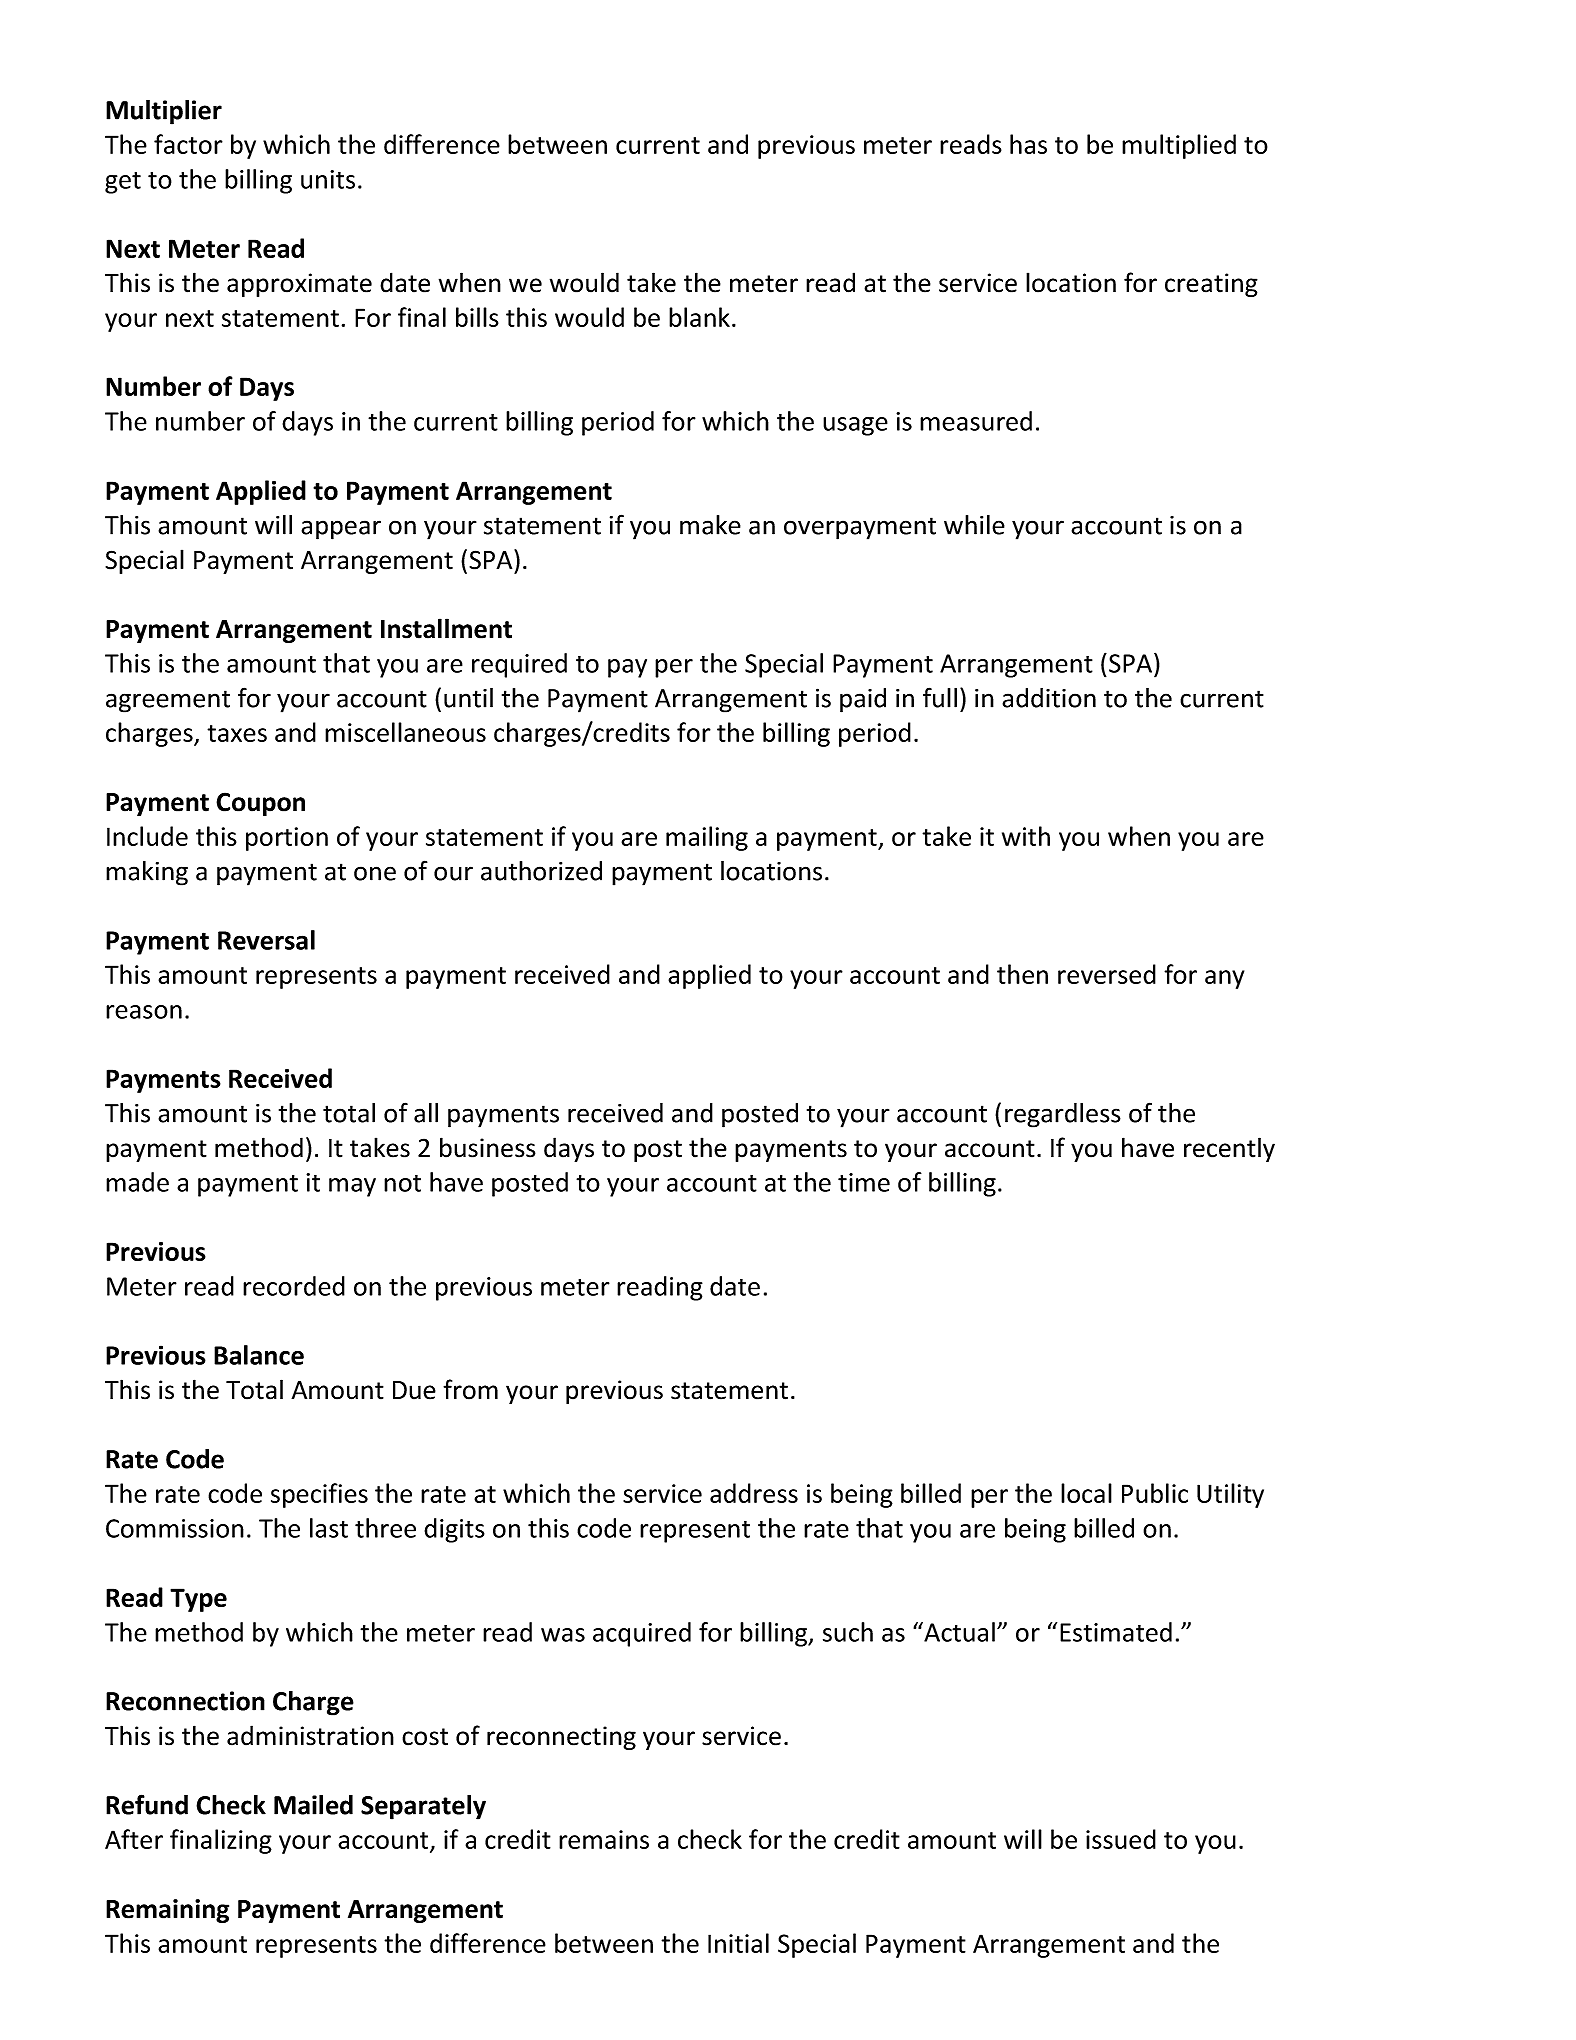  Describe the element at coordinates (738, 1943) in the image. I see `Initial` at that location.
